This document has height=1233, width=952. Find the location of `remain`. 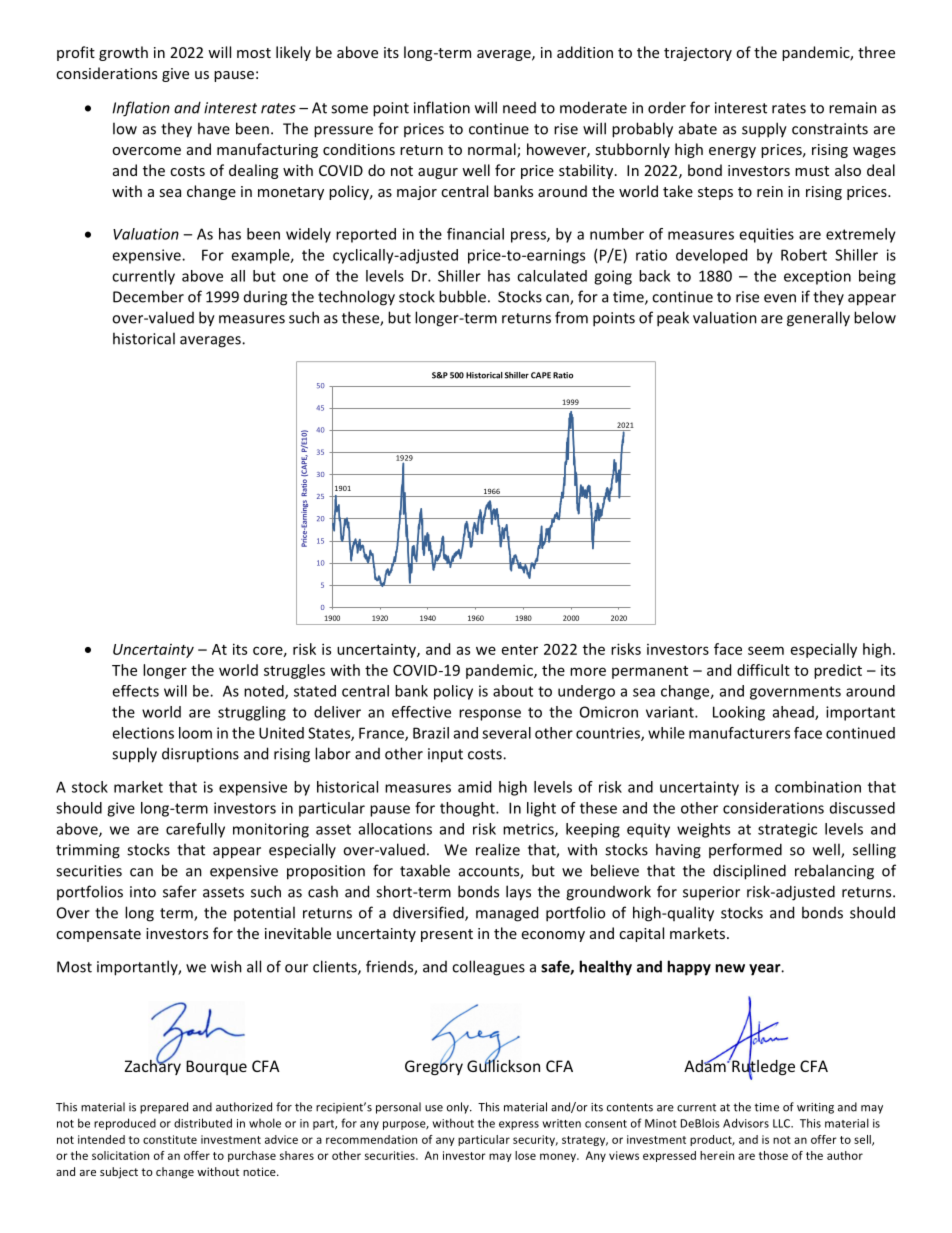

remain is located at coordinates (853, 108).
